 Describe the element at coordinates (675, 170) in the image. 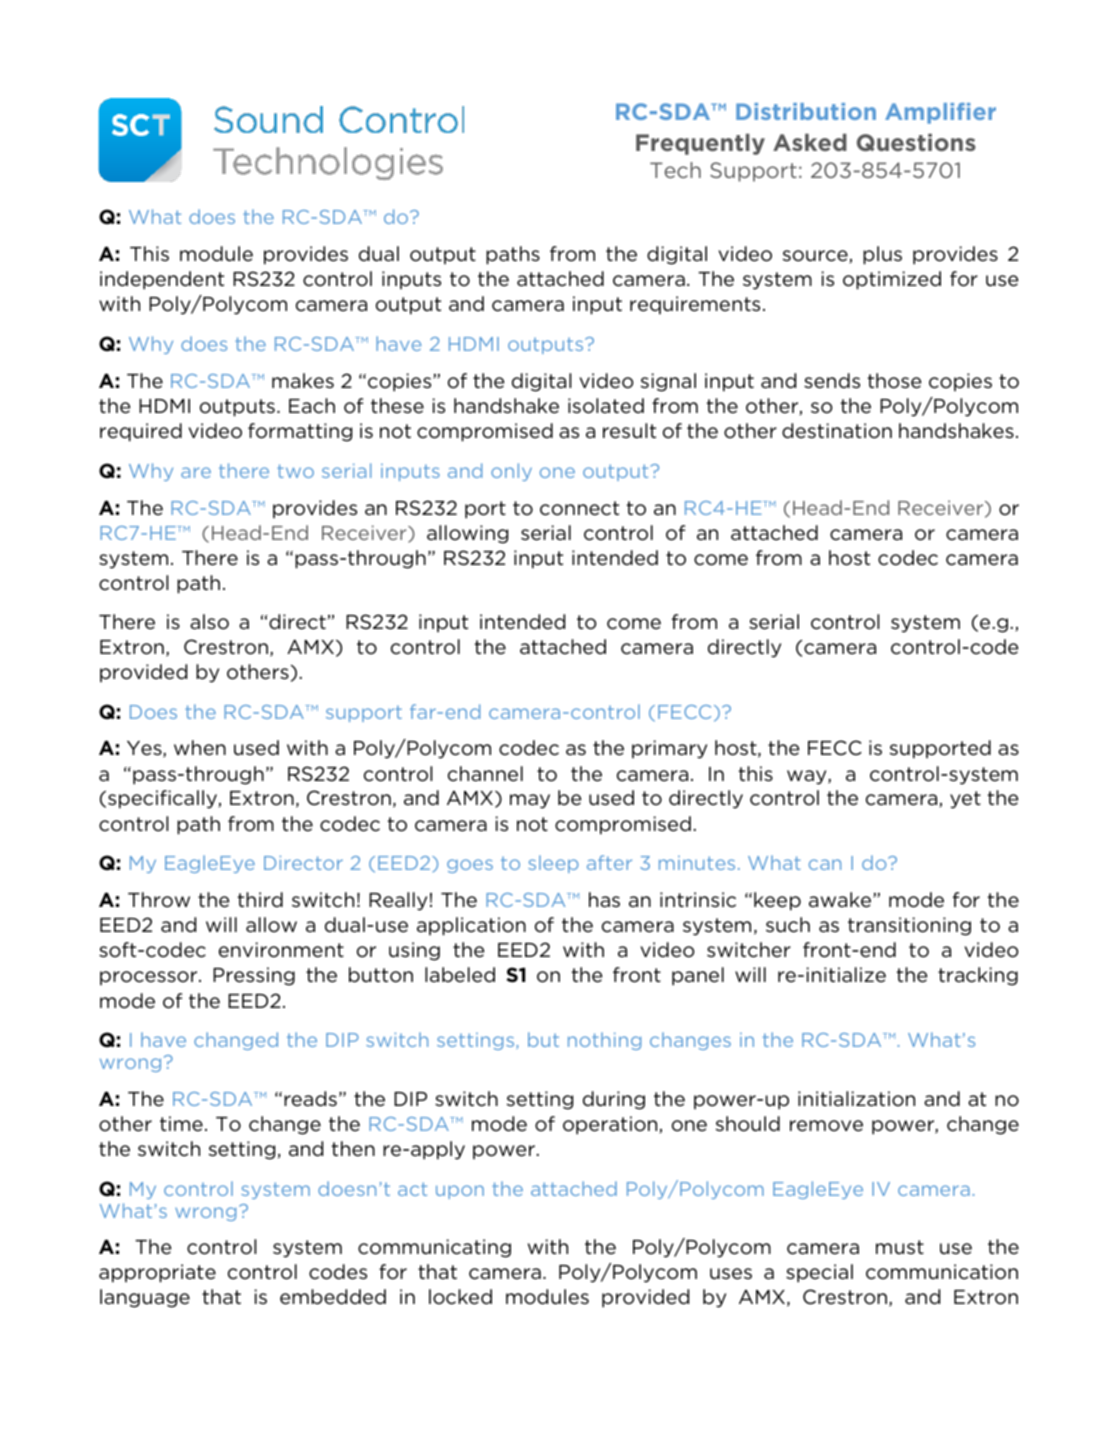

I see `Tech` at that location.
